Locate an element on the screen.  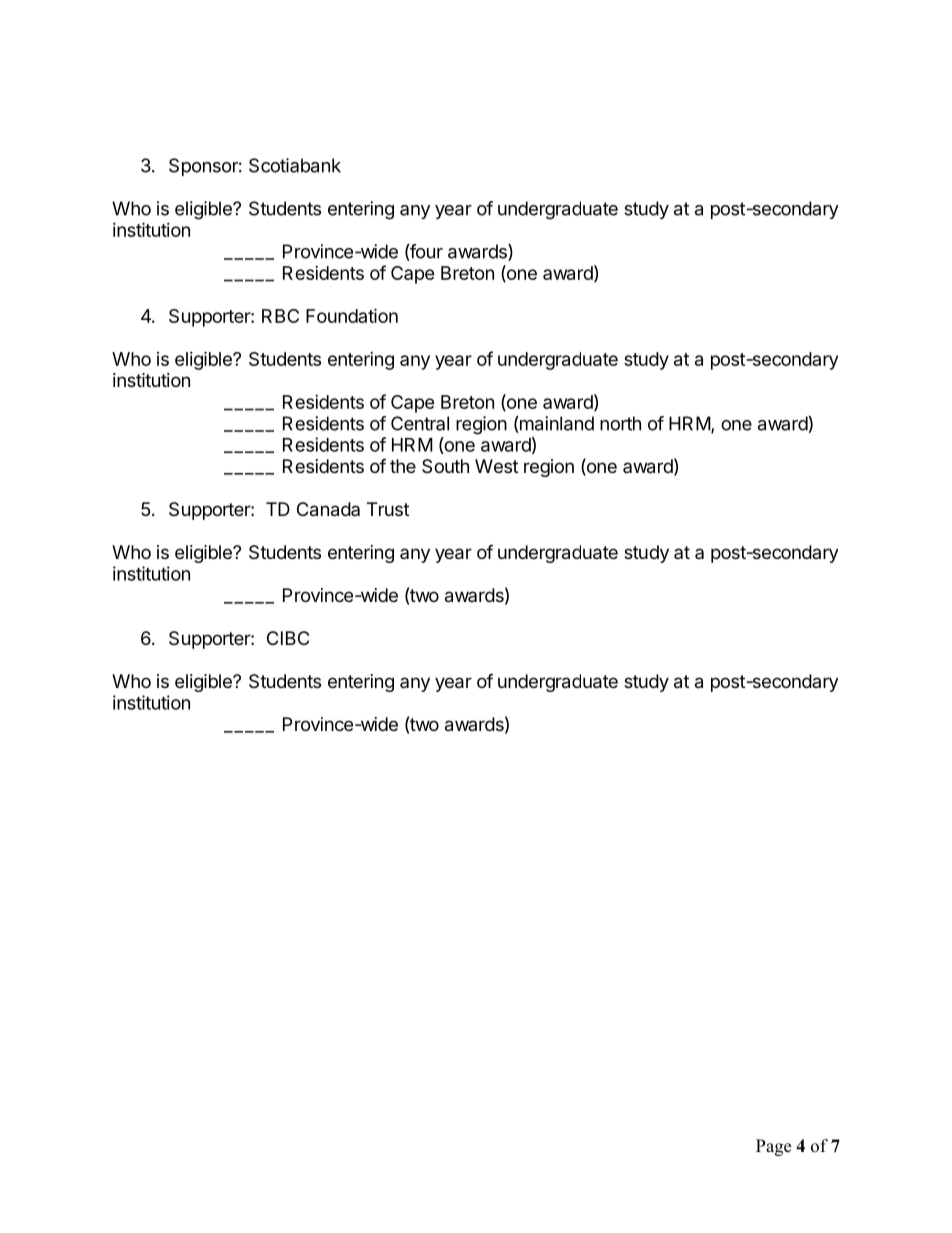
Foundation is located at coordinates (352, 315).
